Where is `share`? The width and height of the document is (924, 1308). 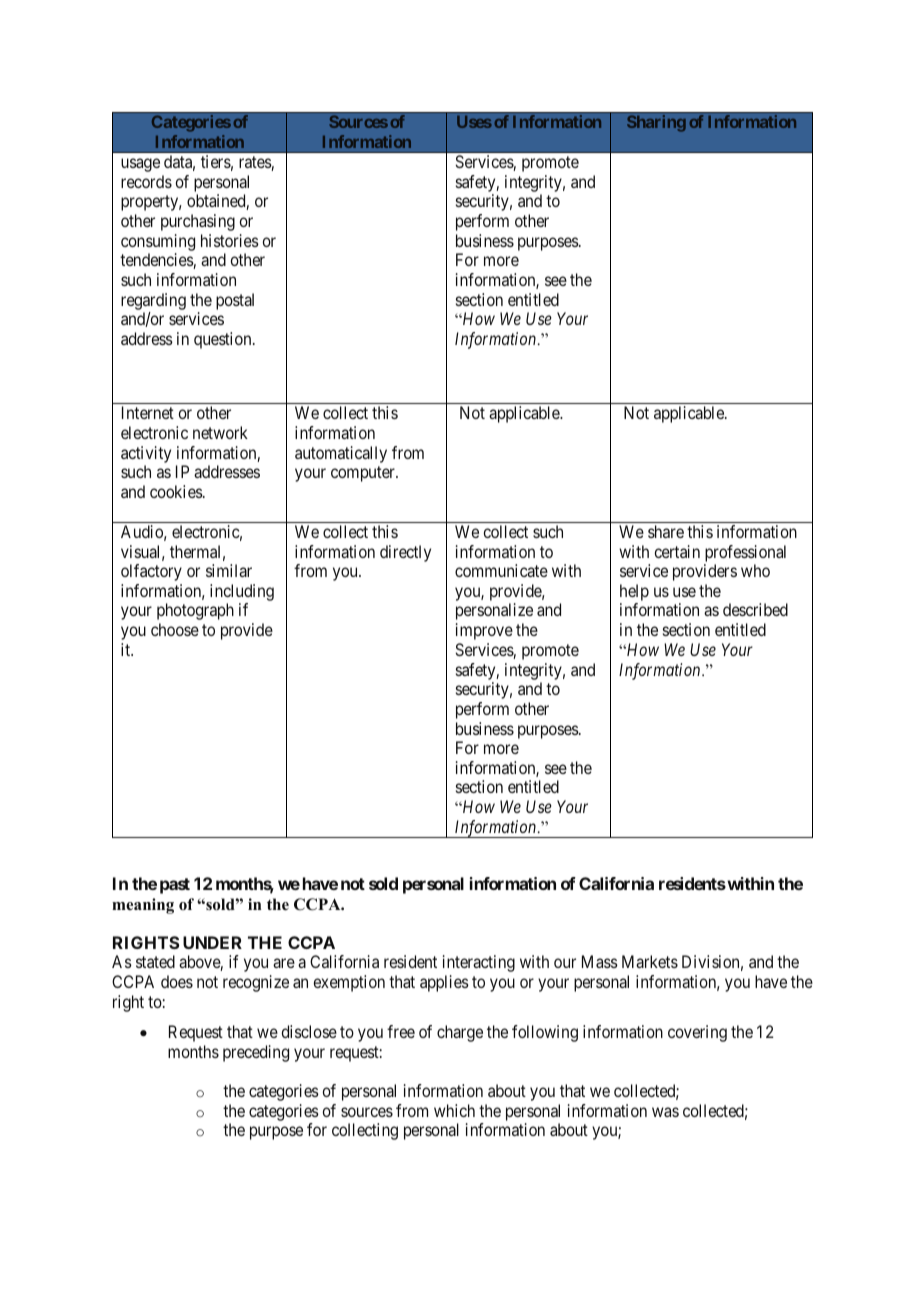 share is located at coordinates (666, 531).
